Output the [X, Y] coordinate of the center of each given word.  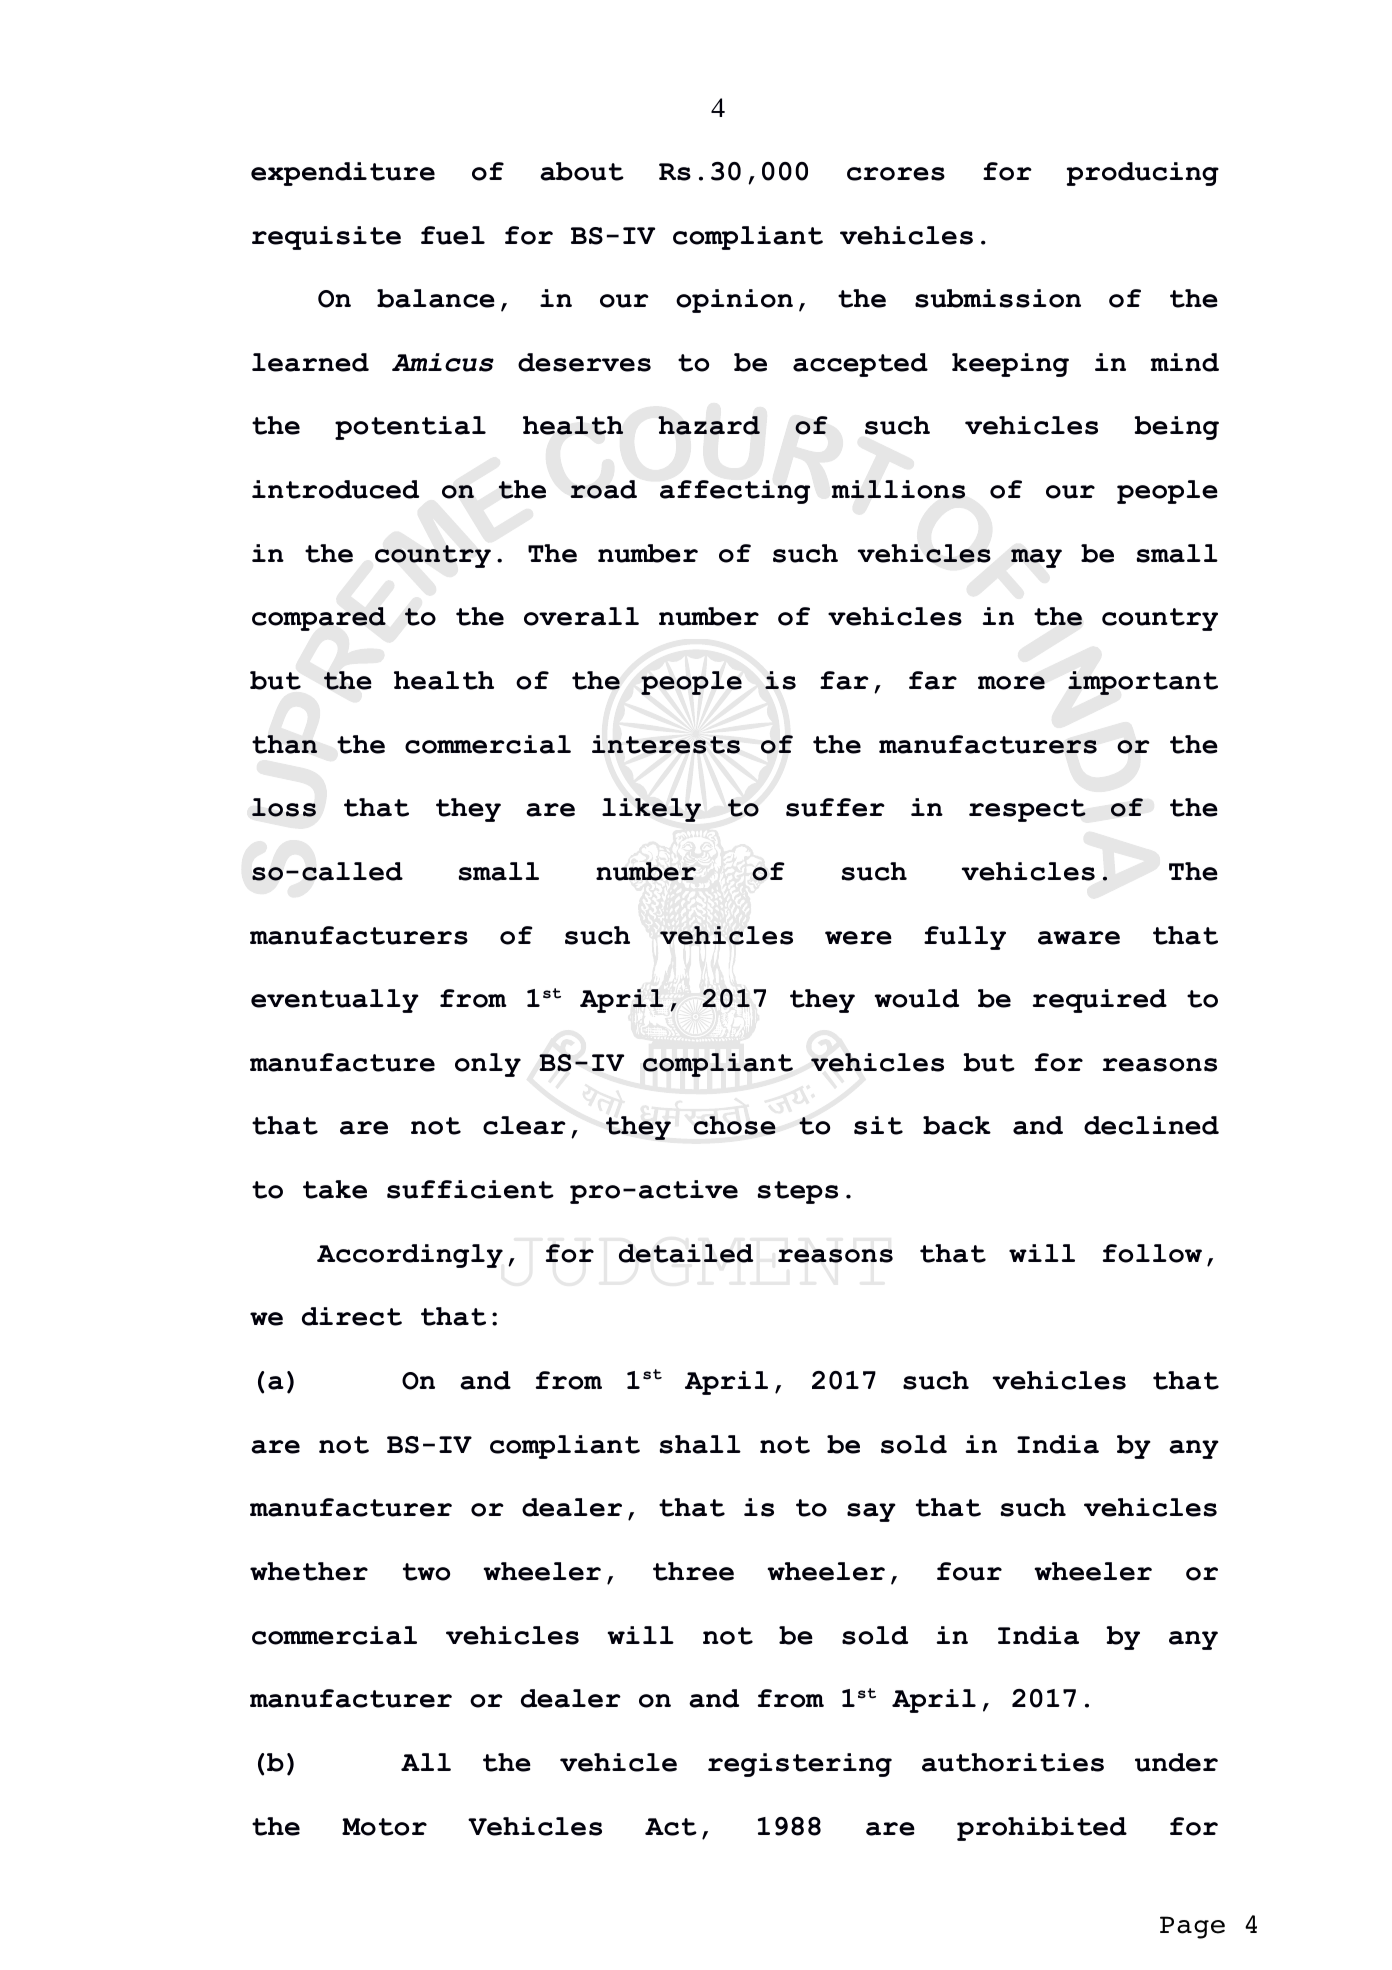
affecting [735, 492]
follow [1152, 1253]
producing [1143, 174]
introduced [335, 489]
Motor [384, 1827]
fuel [453, 235]
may [1036, 558]
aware [1079, 938]
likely [651, 810]
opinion [734, 301]
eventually [335, 1001]
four [969, 1571]
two [426, 1572]
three [693, 1571]
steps [798, 1192]
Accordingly [410, 1256]
